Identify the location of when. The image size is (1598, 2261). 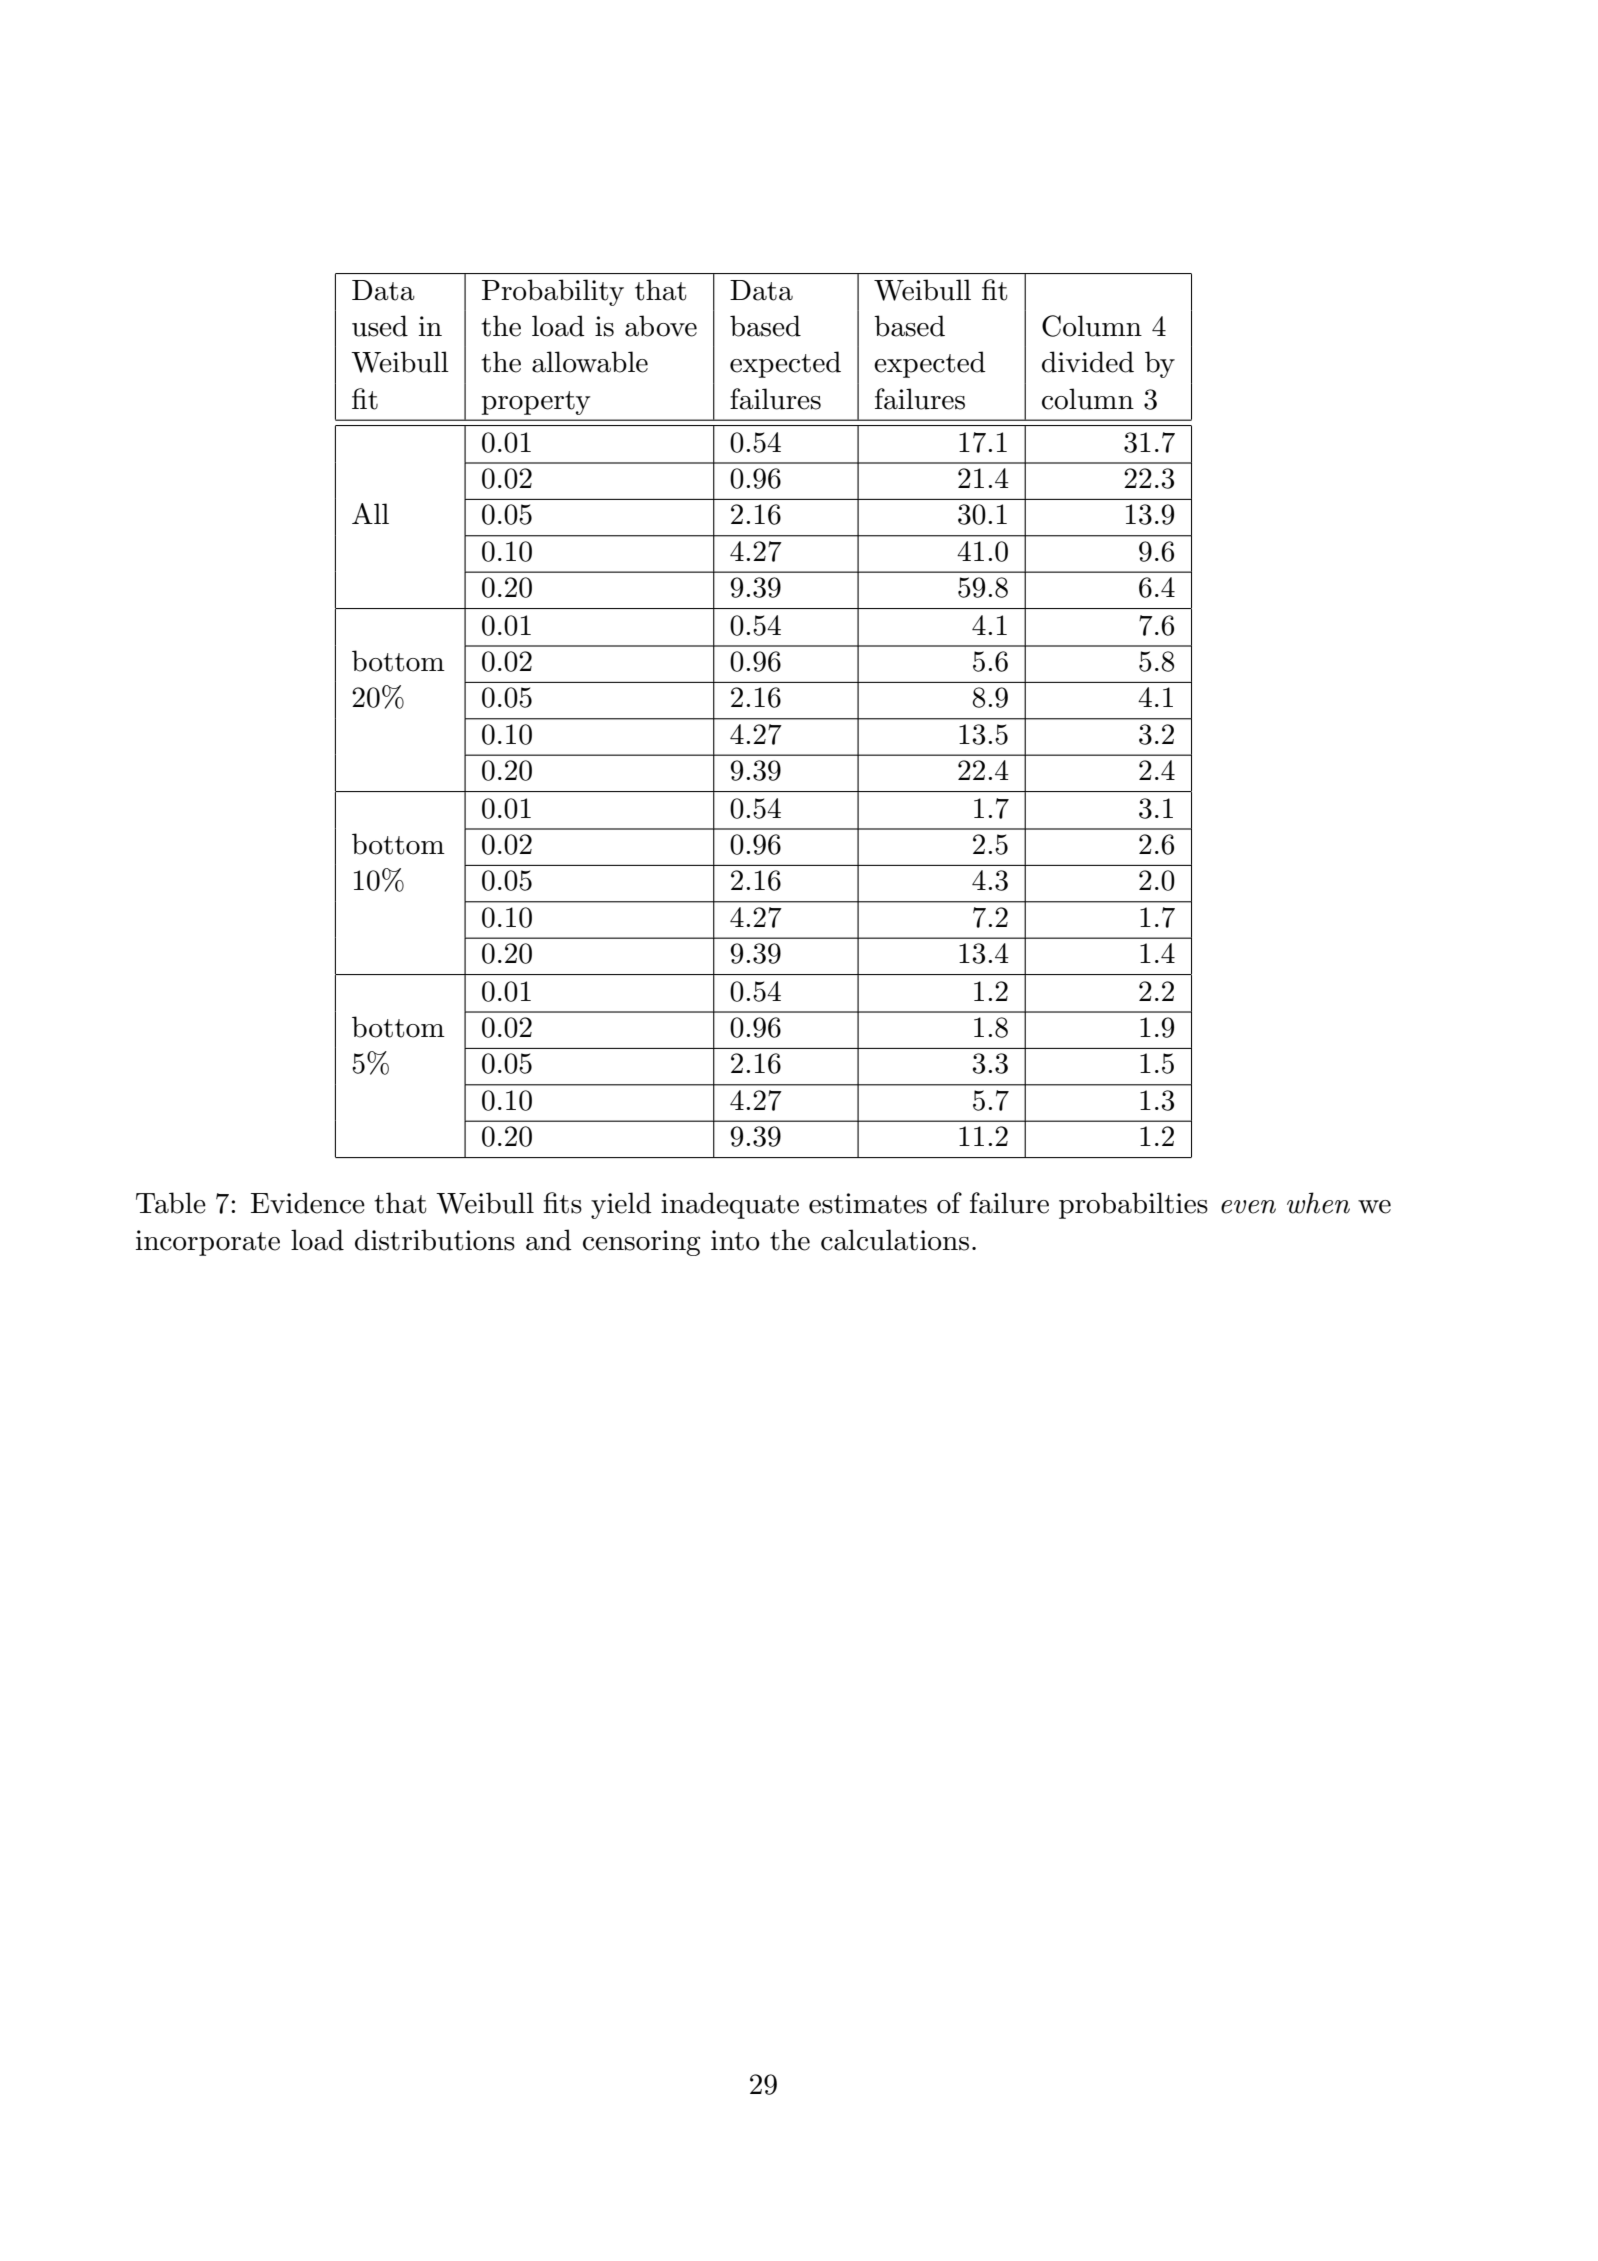
(1318, 1203).
